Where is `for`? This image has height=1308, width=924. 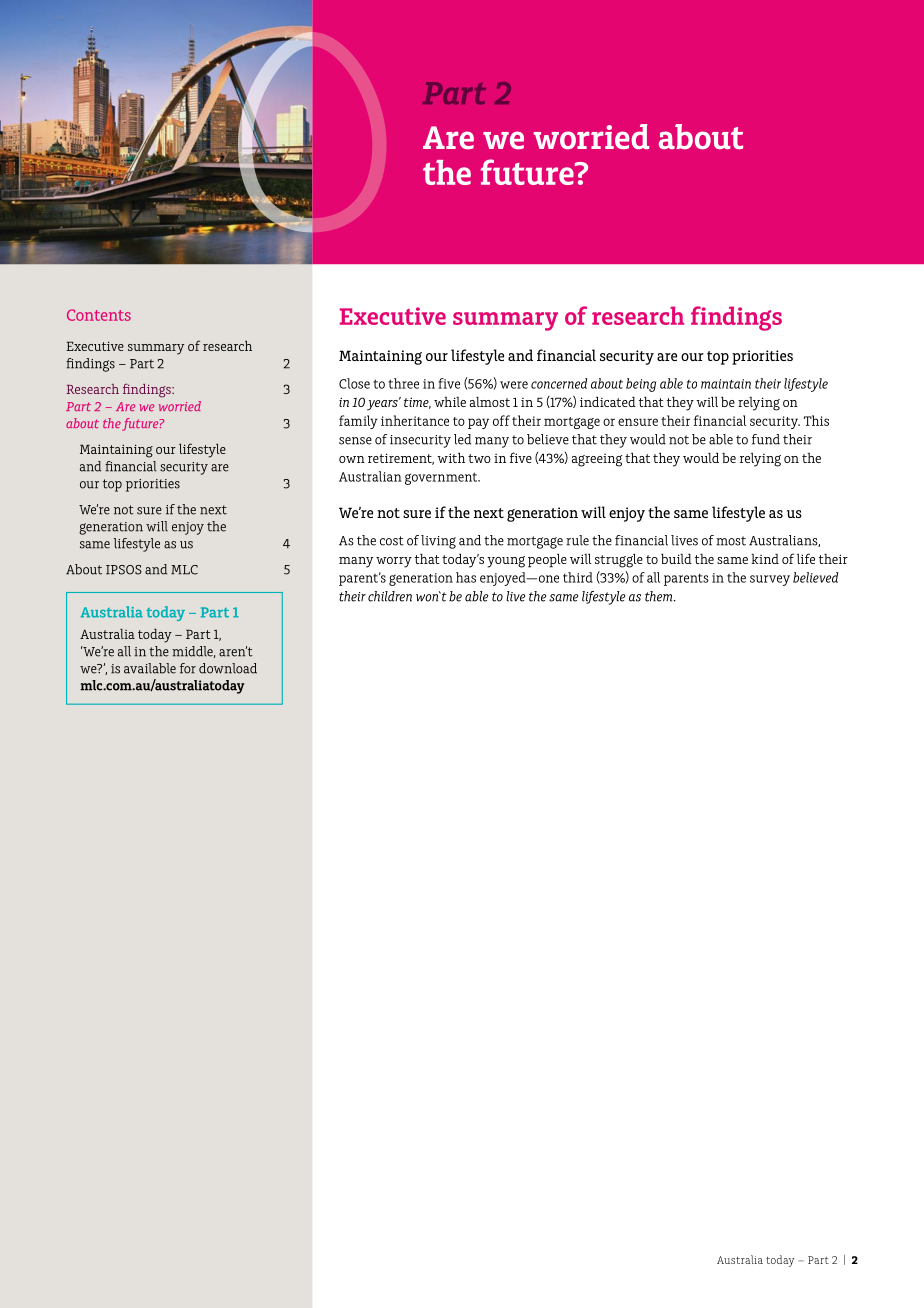 for is located at coordinates (188, 668).
